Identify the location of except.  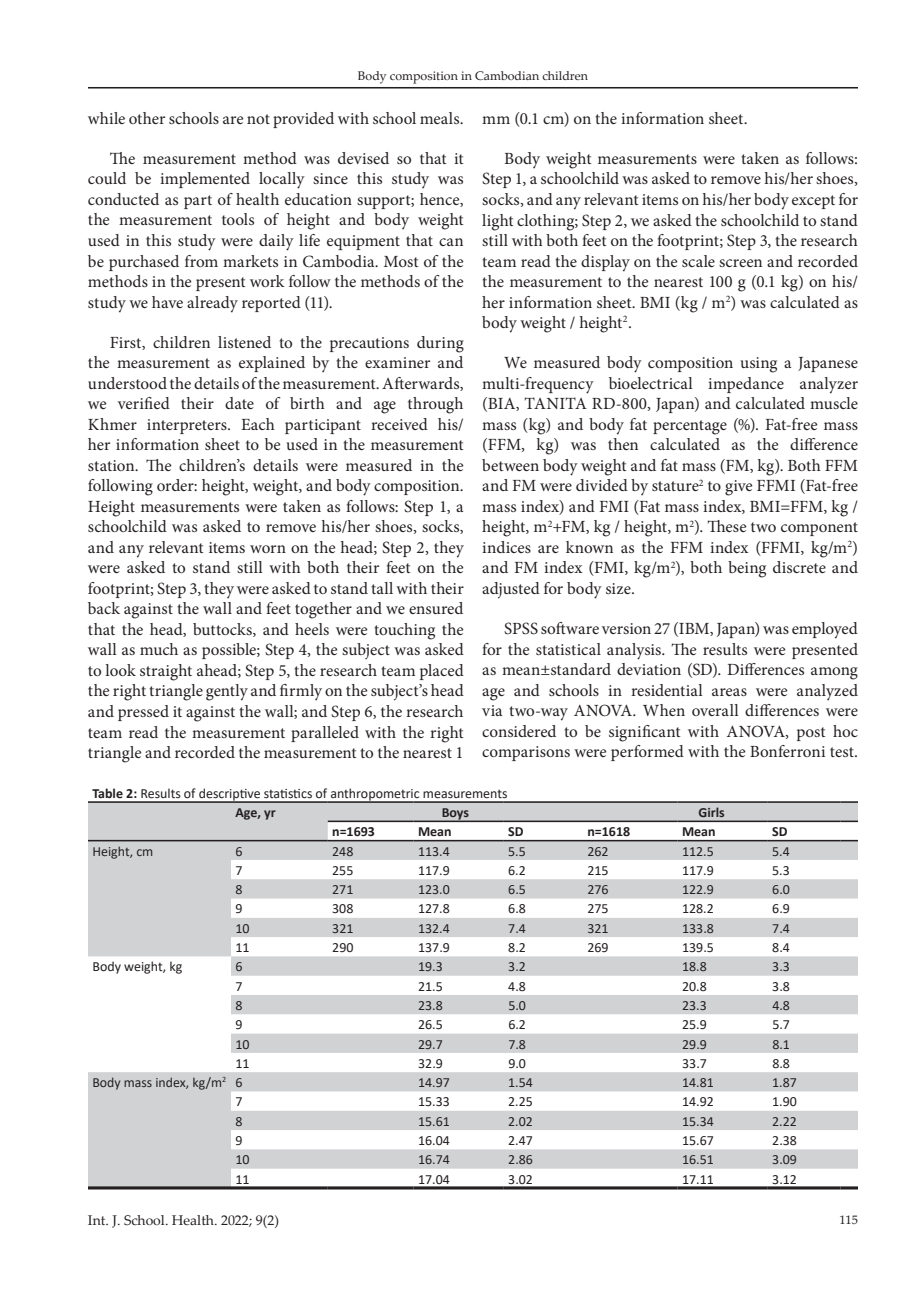
(813, 202).
